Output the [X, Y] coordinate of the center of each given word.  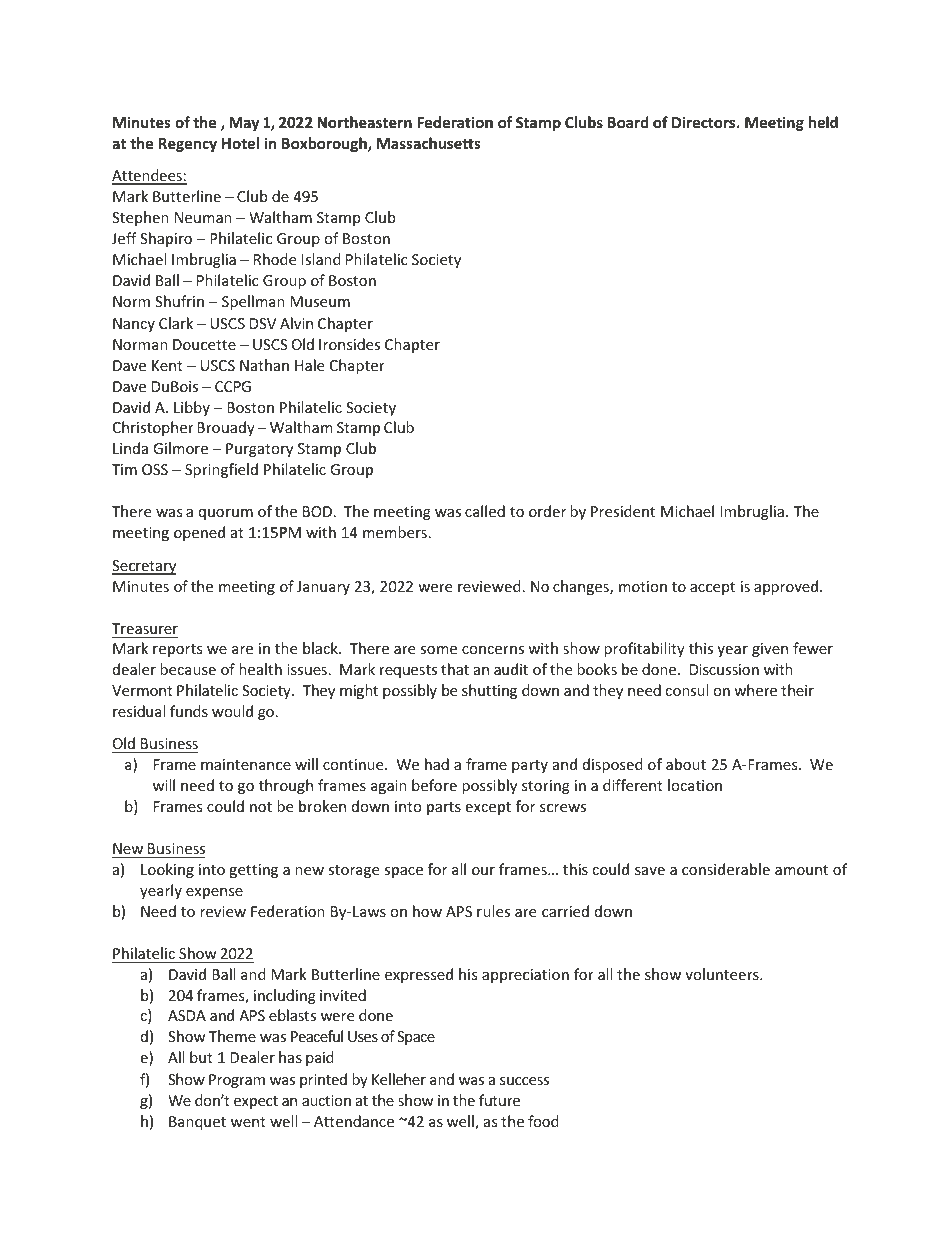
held [823, 122]
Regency [188, 145]
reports [177, 650]
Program [237, 1081]
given [770, 650]
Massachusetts [429, 143]
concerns [493, 650]
